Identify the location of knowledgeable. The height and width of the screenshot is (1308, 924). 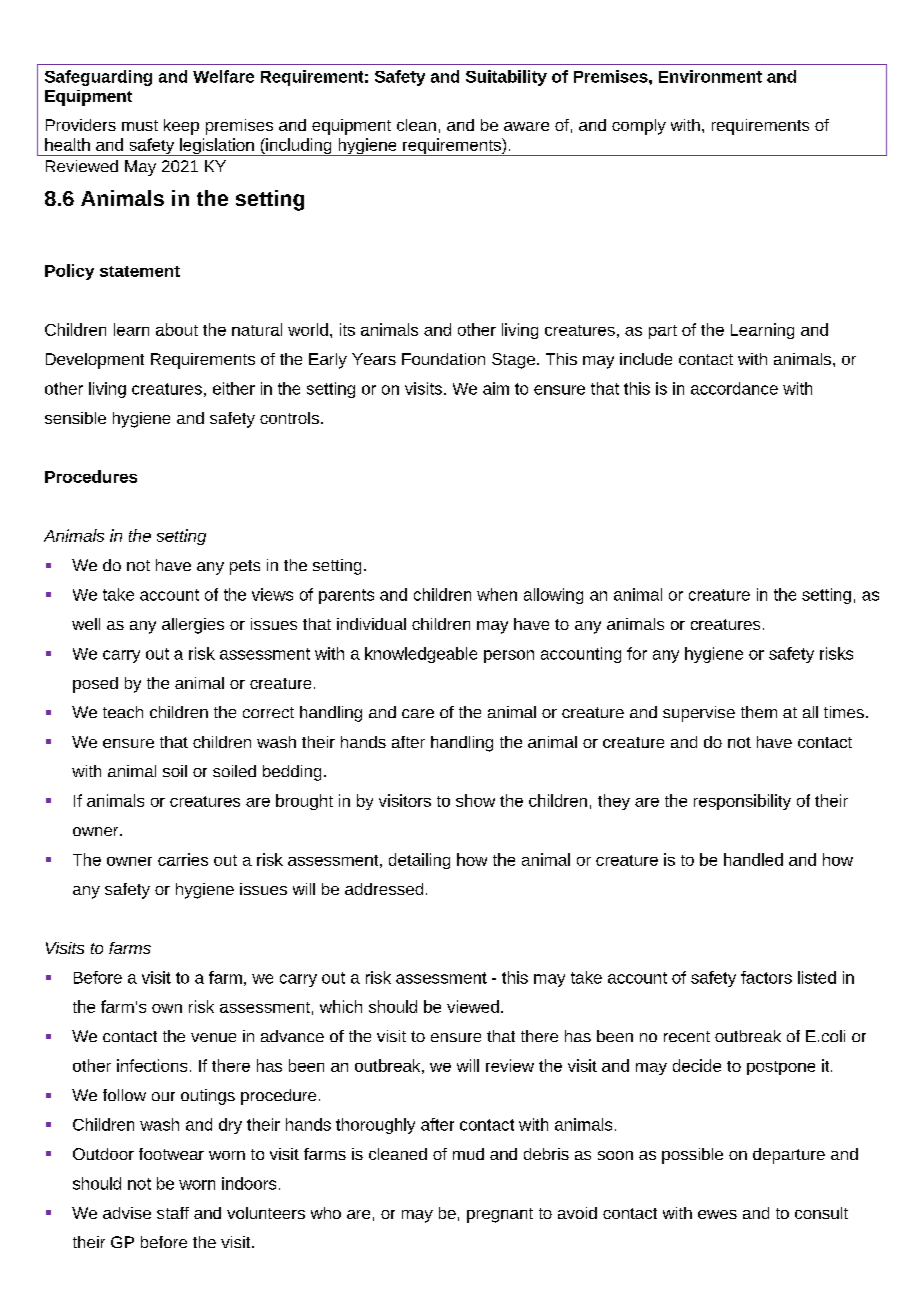
(421, 655).
